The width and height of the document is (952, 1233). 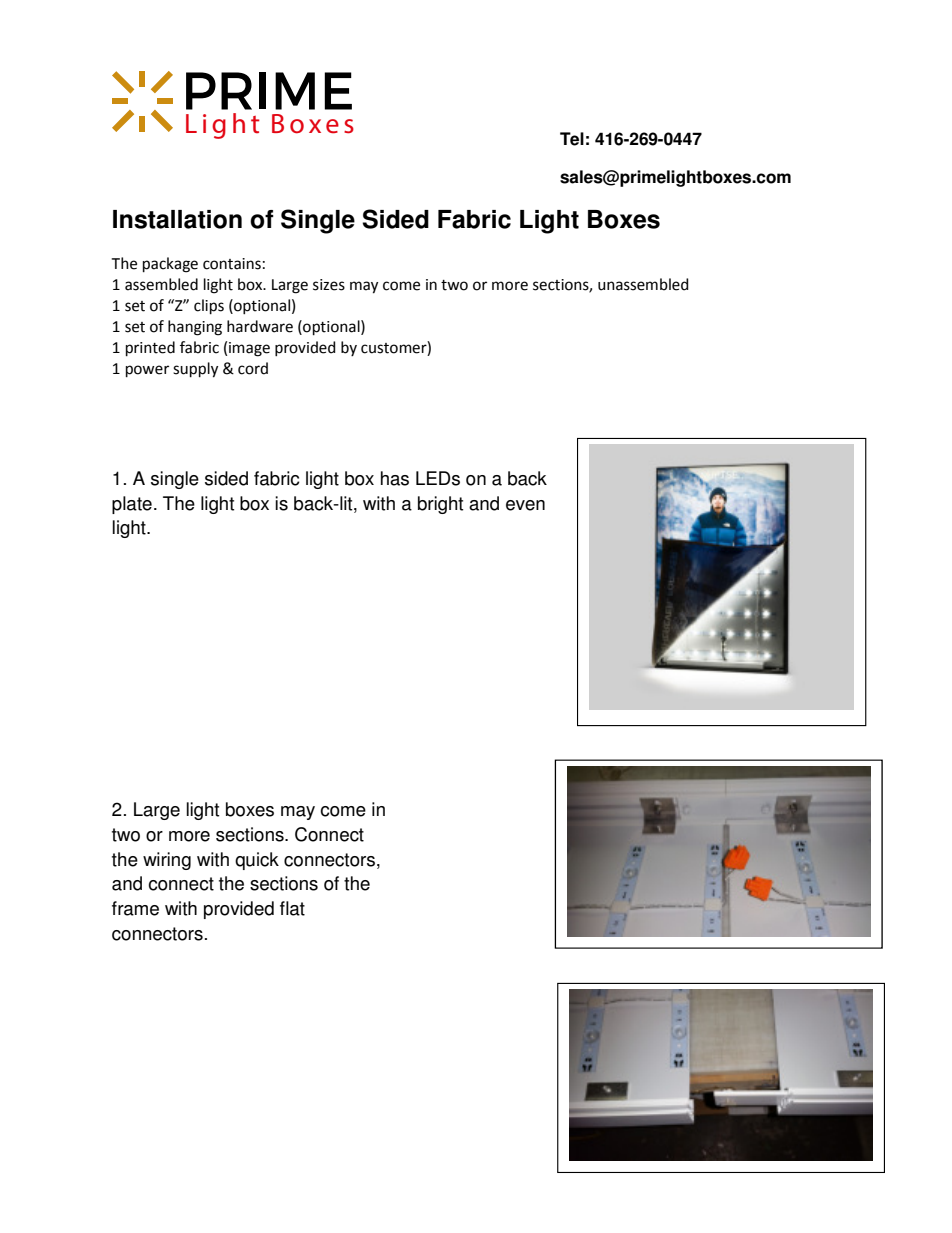 I want to click on frame, so click(x=135, y=908).
